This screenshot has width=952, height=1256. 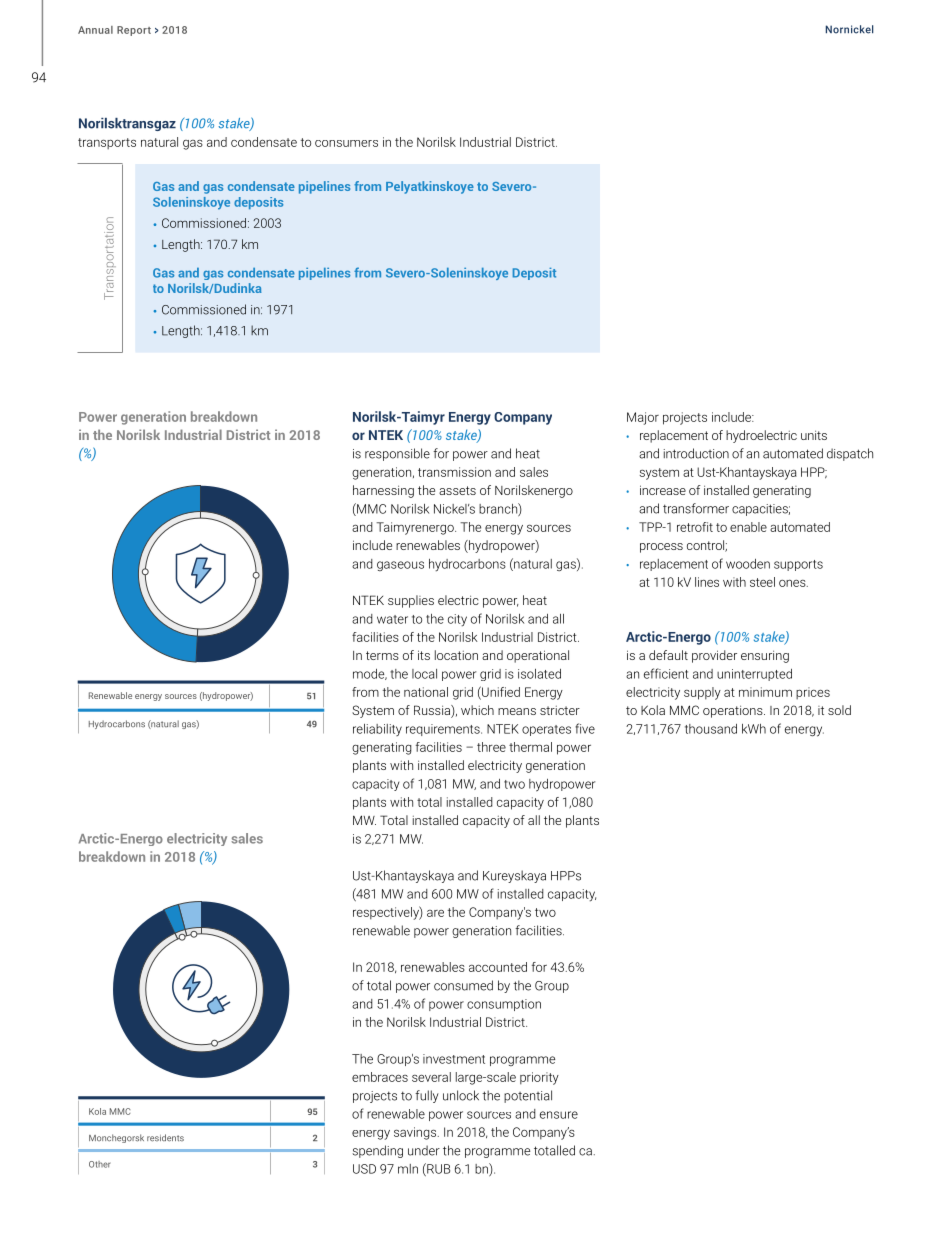 What do you see at coordinates (411, 601) in the screenshot?
I see `supplies` at bounding box center [411, 601].
